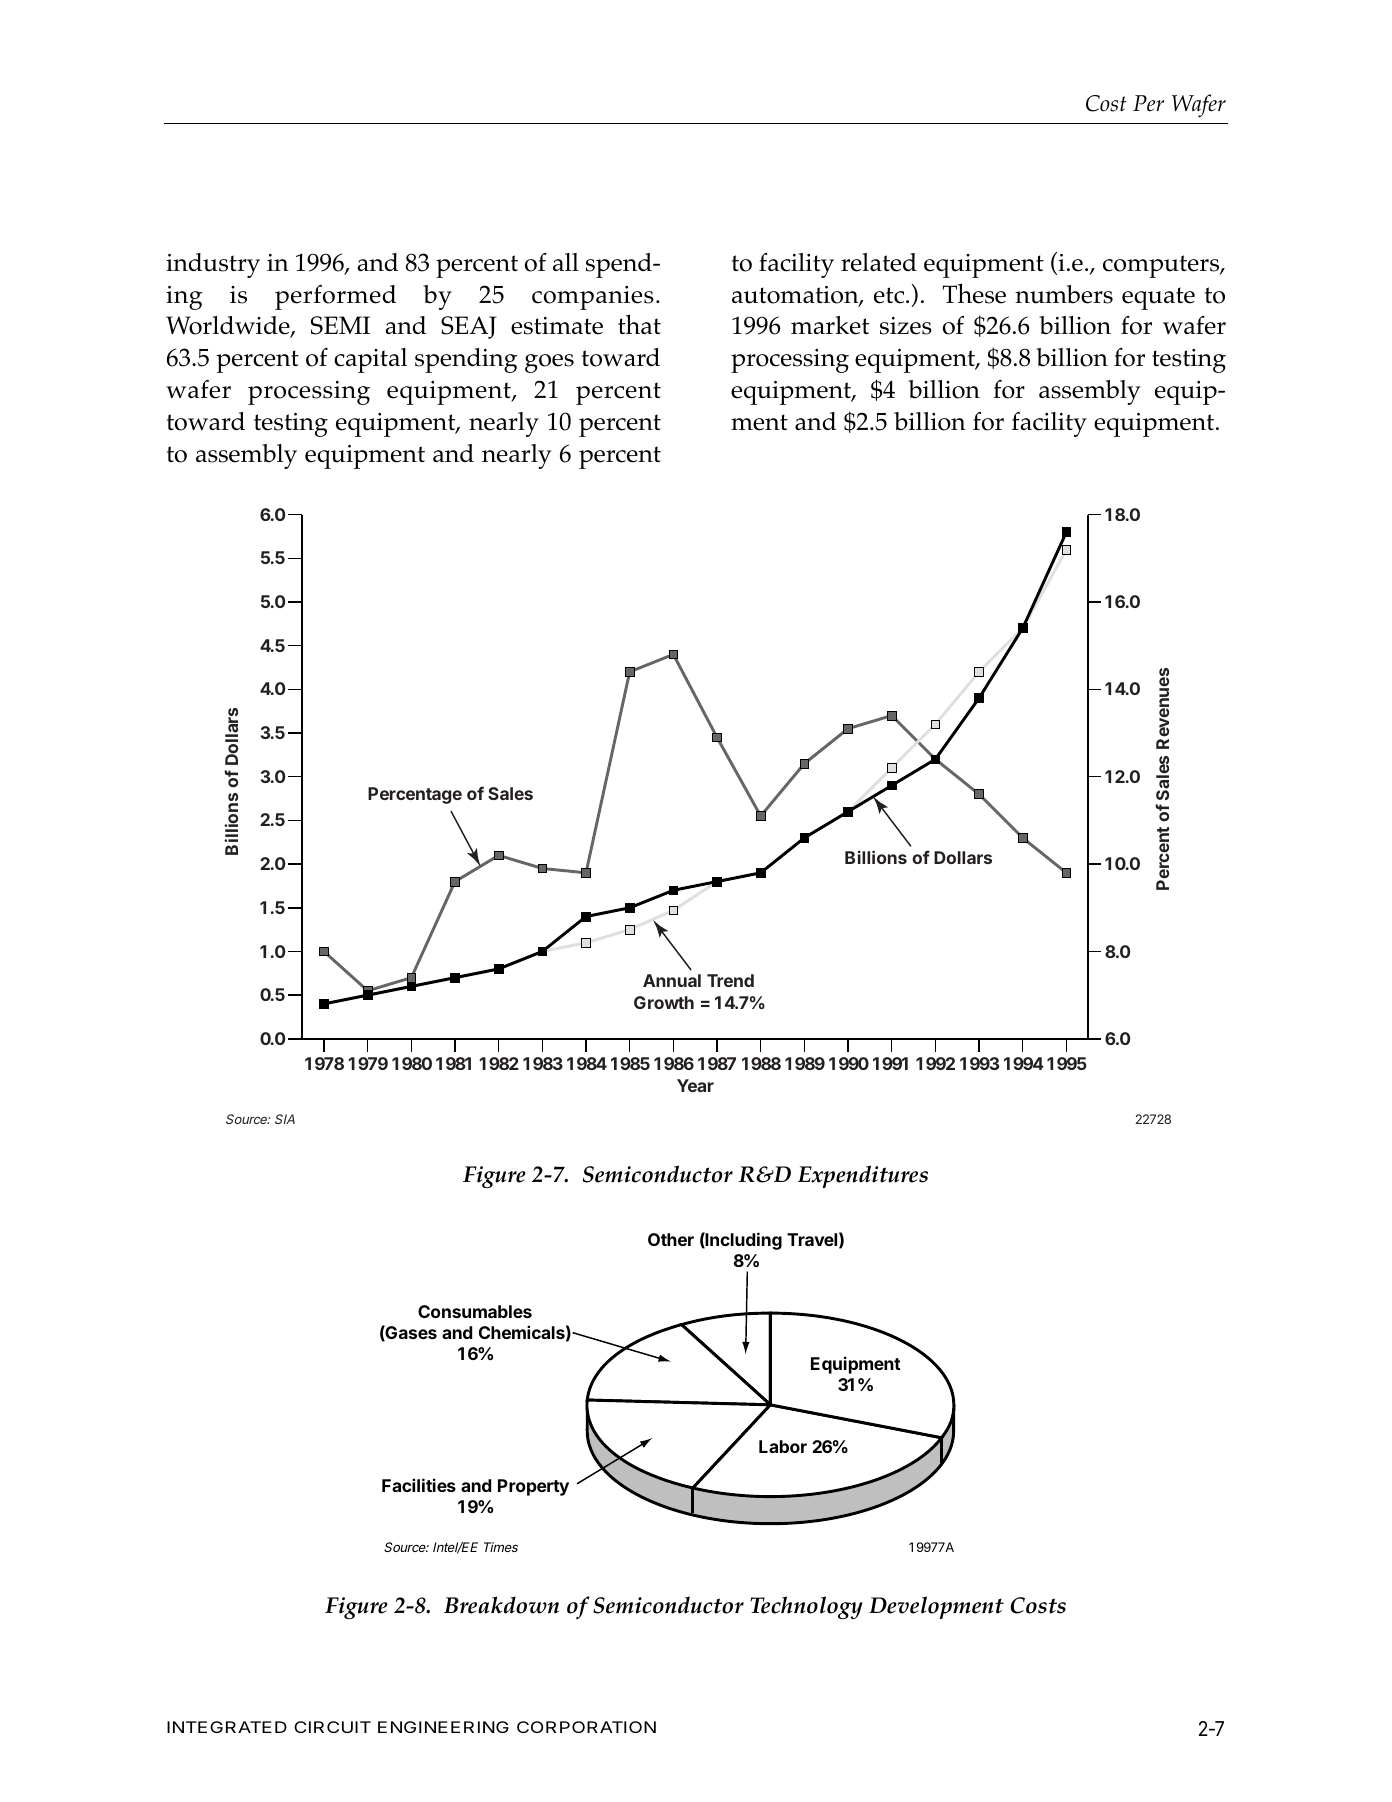 This image has width=1392, height=1802. I want to click on Growth, so click(664, 1002).
